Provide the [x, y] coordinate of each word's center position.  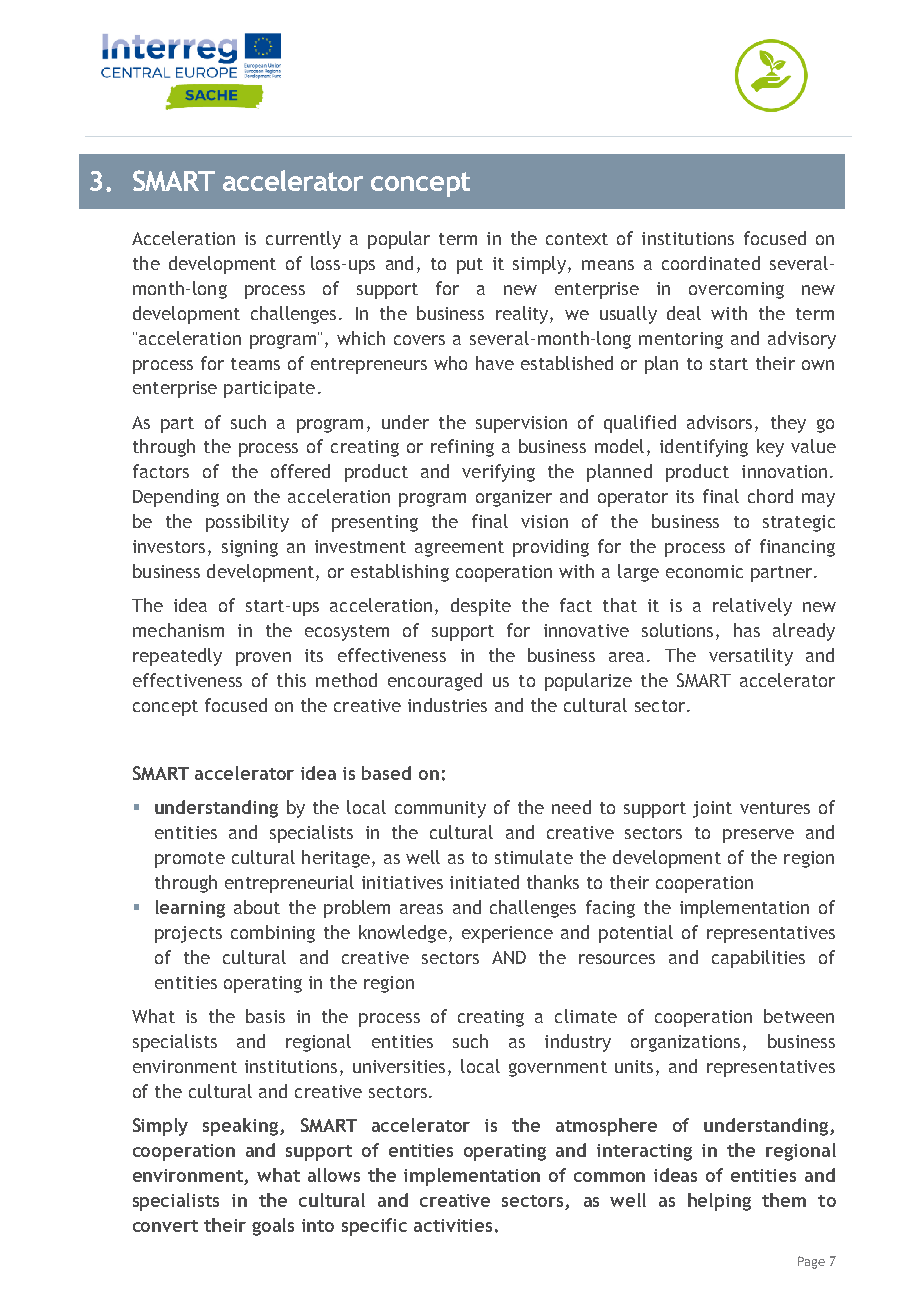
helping [719, 1202]
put [470, 266]
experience [507, 934]
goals [273, 1227]
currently [303, 240]
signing [250, 548]
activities [453, 1225]
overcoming [736, 290]
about [257, 907]
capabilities [758, 959]
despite [481, 607]
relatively [752, 607]
